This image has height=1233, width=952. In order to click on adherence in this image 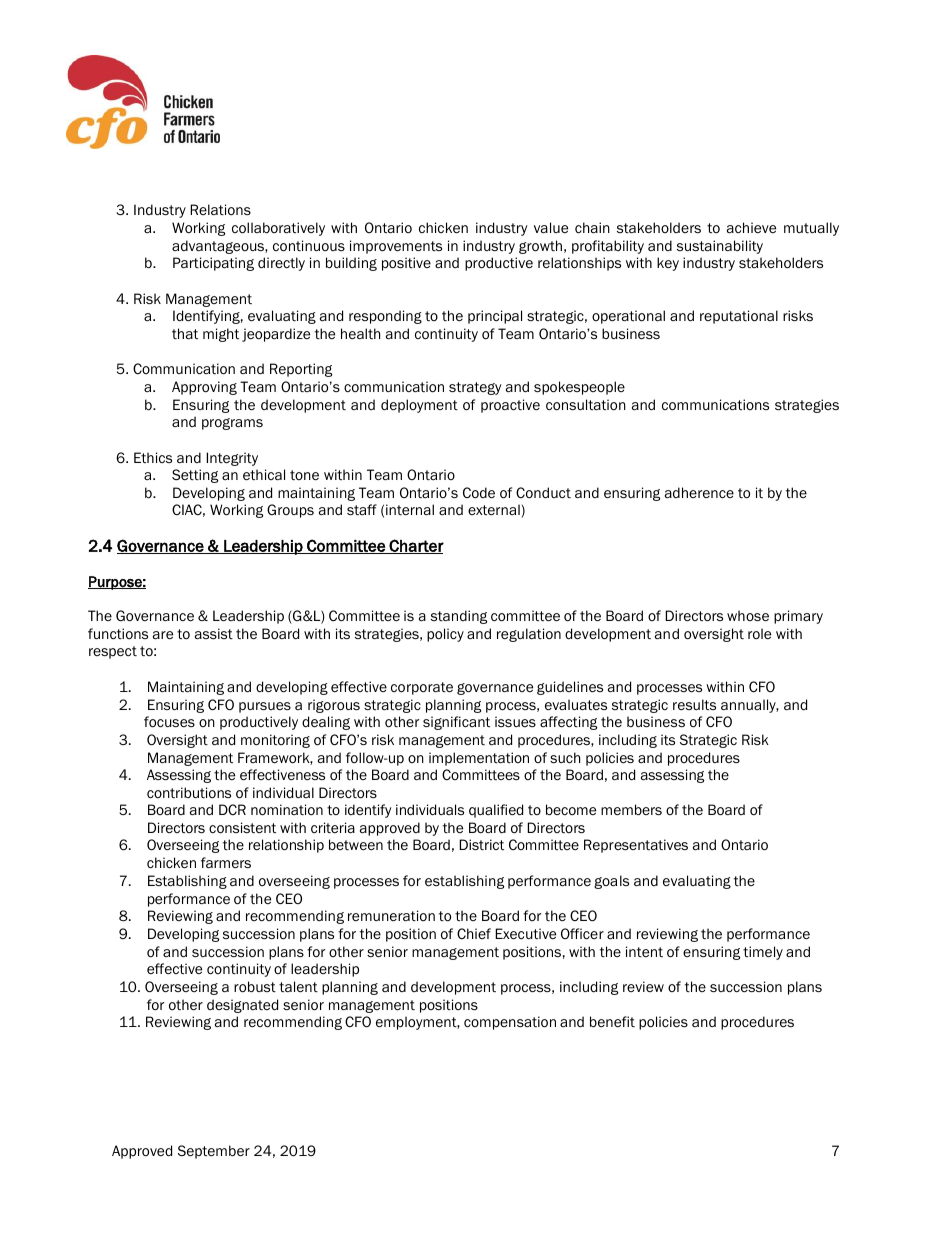, I will do `click(699, 492)`.
